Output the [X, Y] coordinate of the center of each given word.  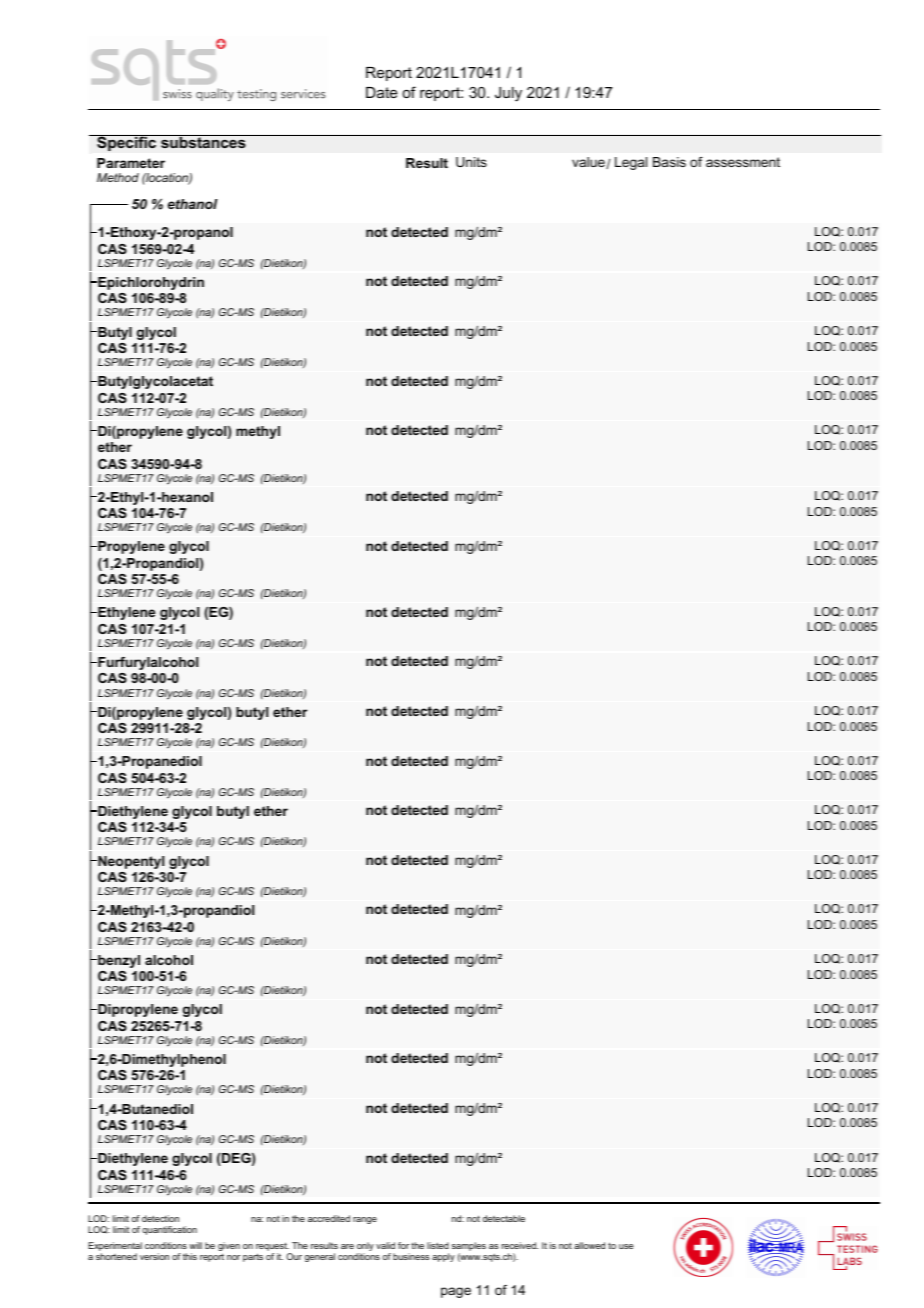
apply [443, 1257]
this [190, 1256]
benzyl [118, 961]
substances [203, 141]
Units [471, 162]
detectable [504, 1218]
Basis [669, 162]
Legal [631, 163]
